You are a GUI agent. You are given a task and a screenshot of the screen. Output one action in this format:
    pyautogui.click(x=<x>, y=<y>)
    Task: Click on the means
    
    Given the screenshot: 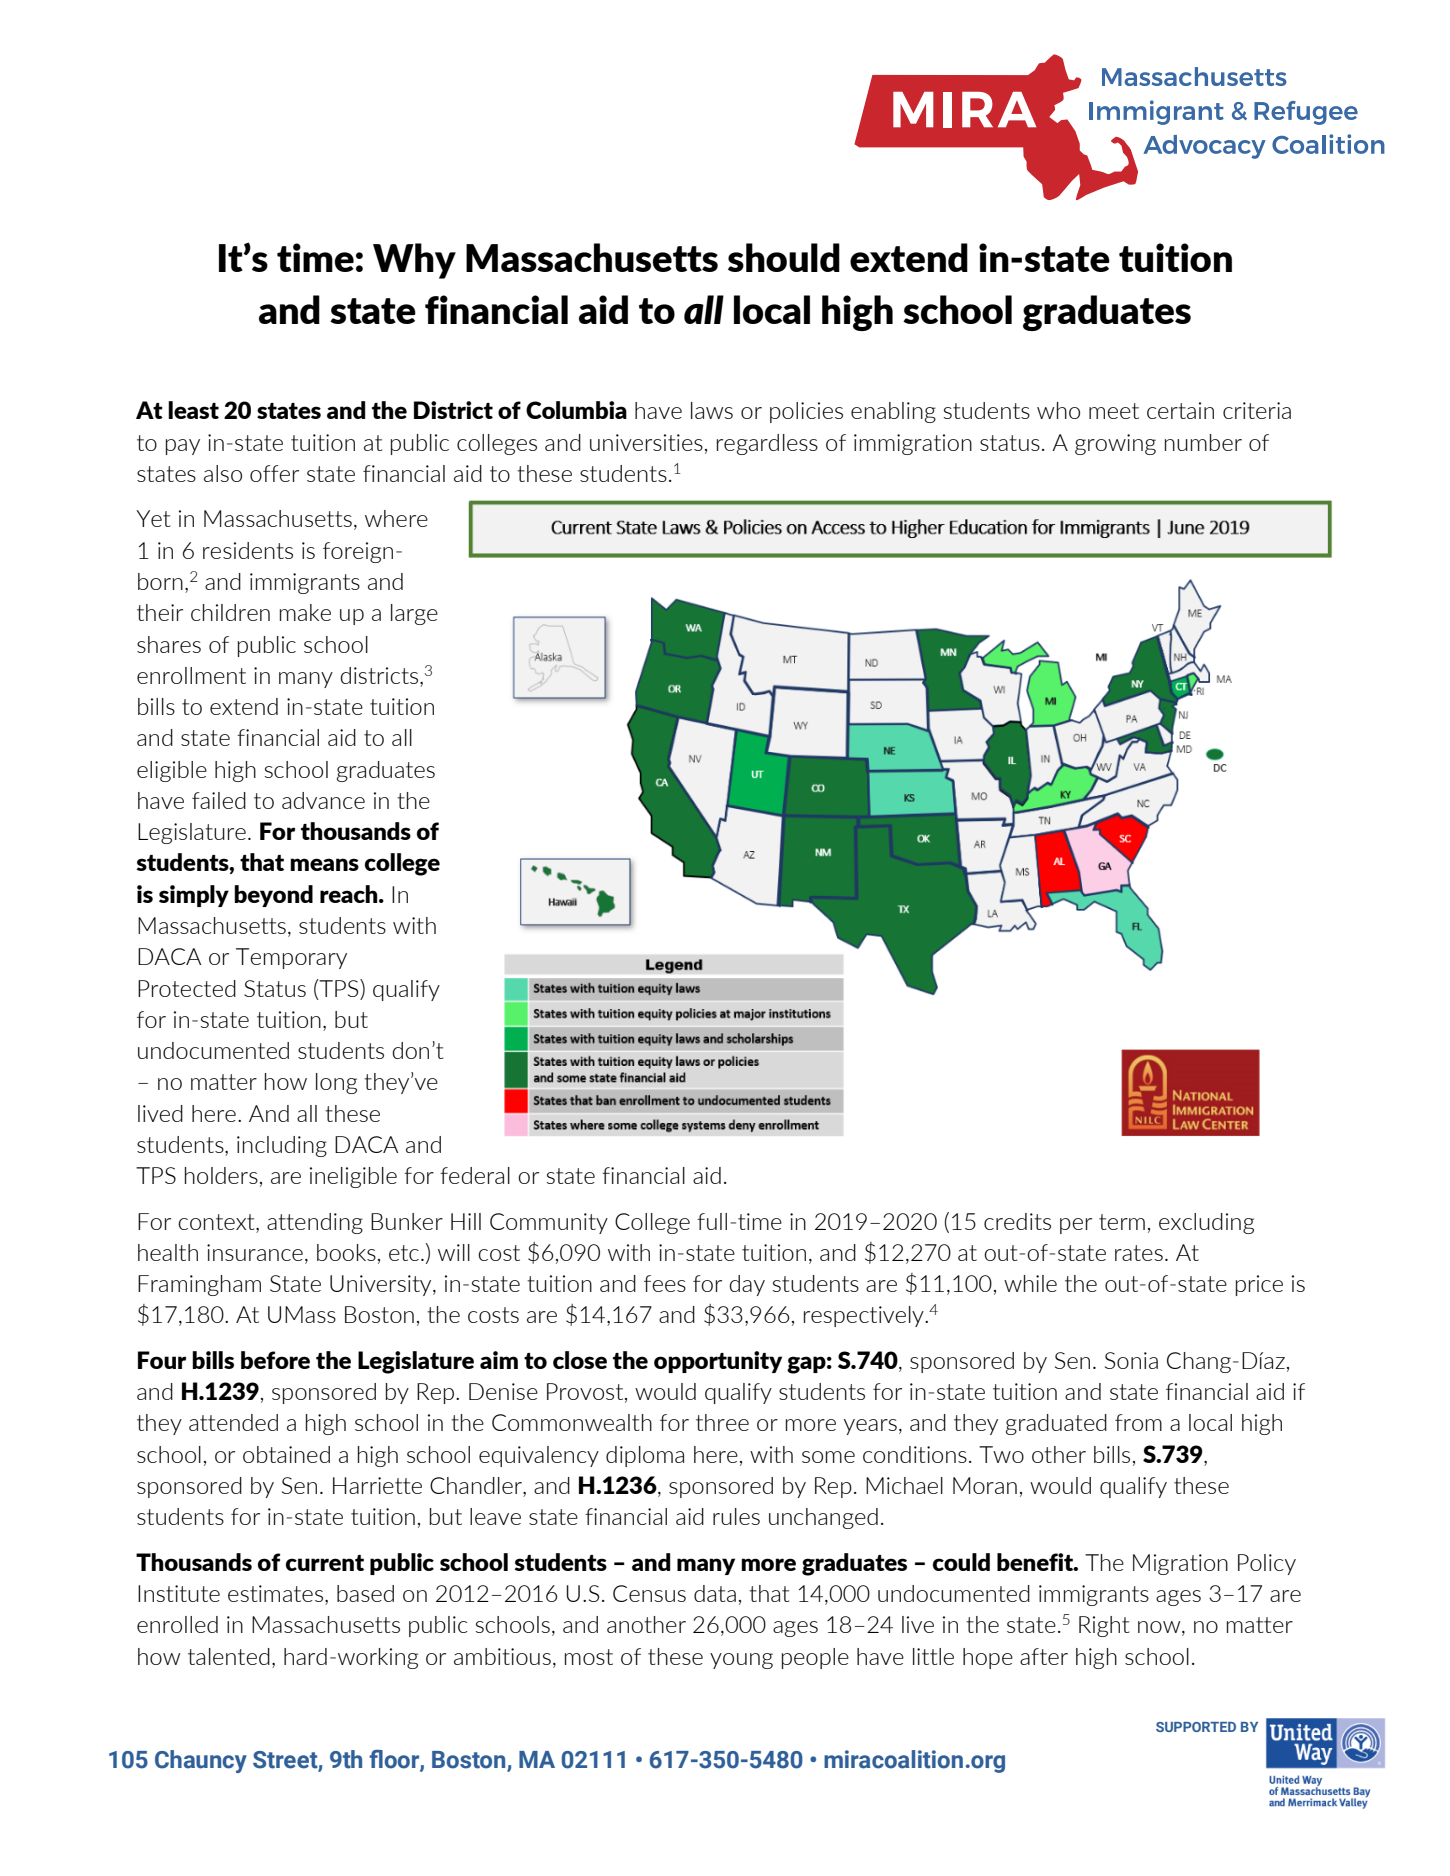 What is the action you would take?
    pyautogui.click(x=324, y=864)
